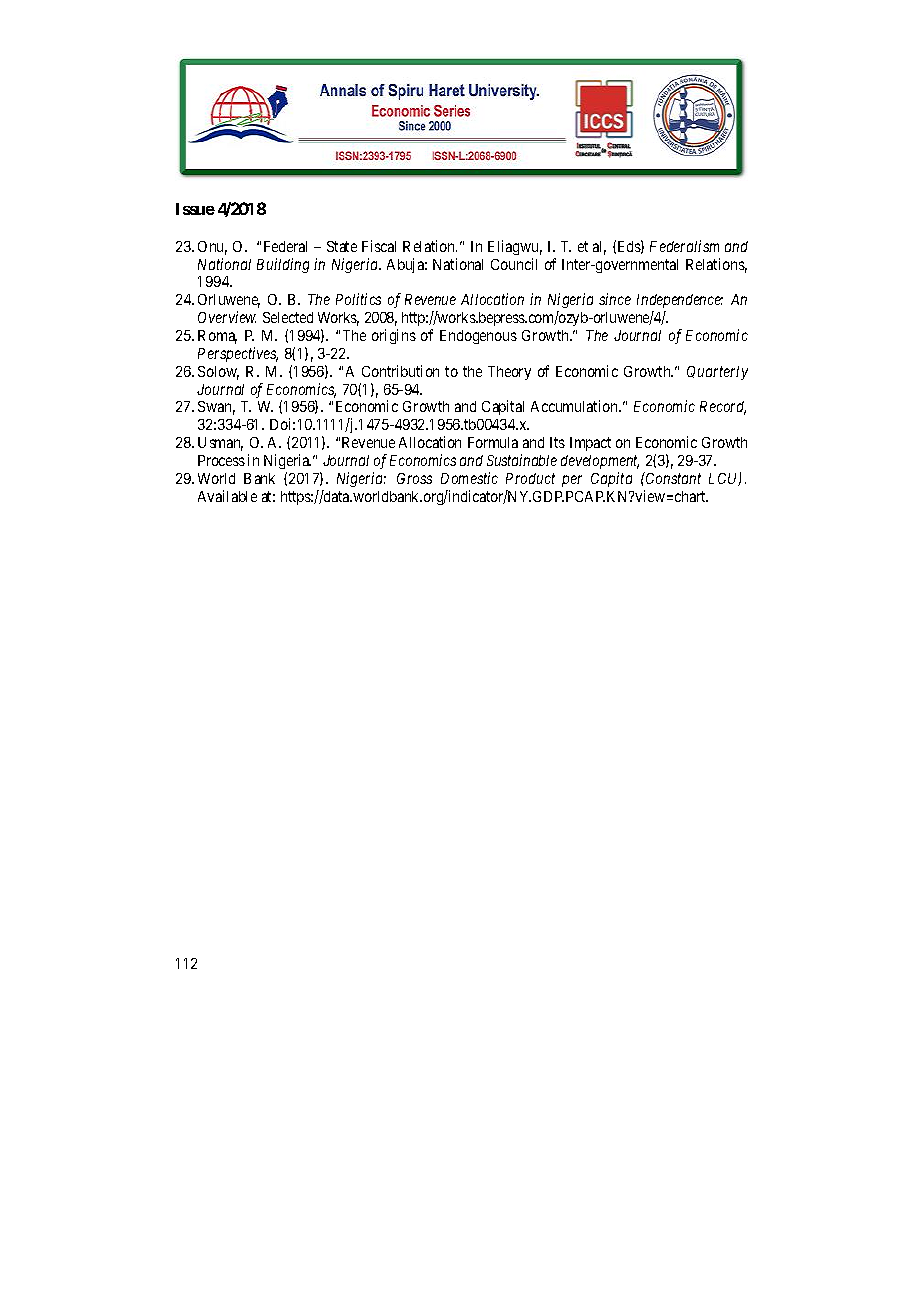 The height and width of the document is (1308, 924). Describe the element at coordinates (288, 317) in the document. I see `Selected` at that location.
